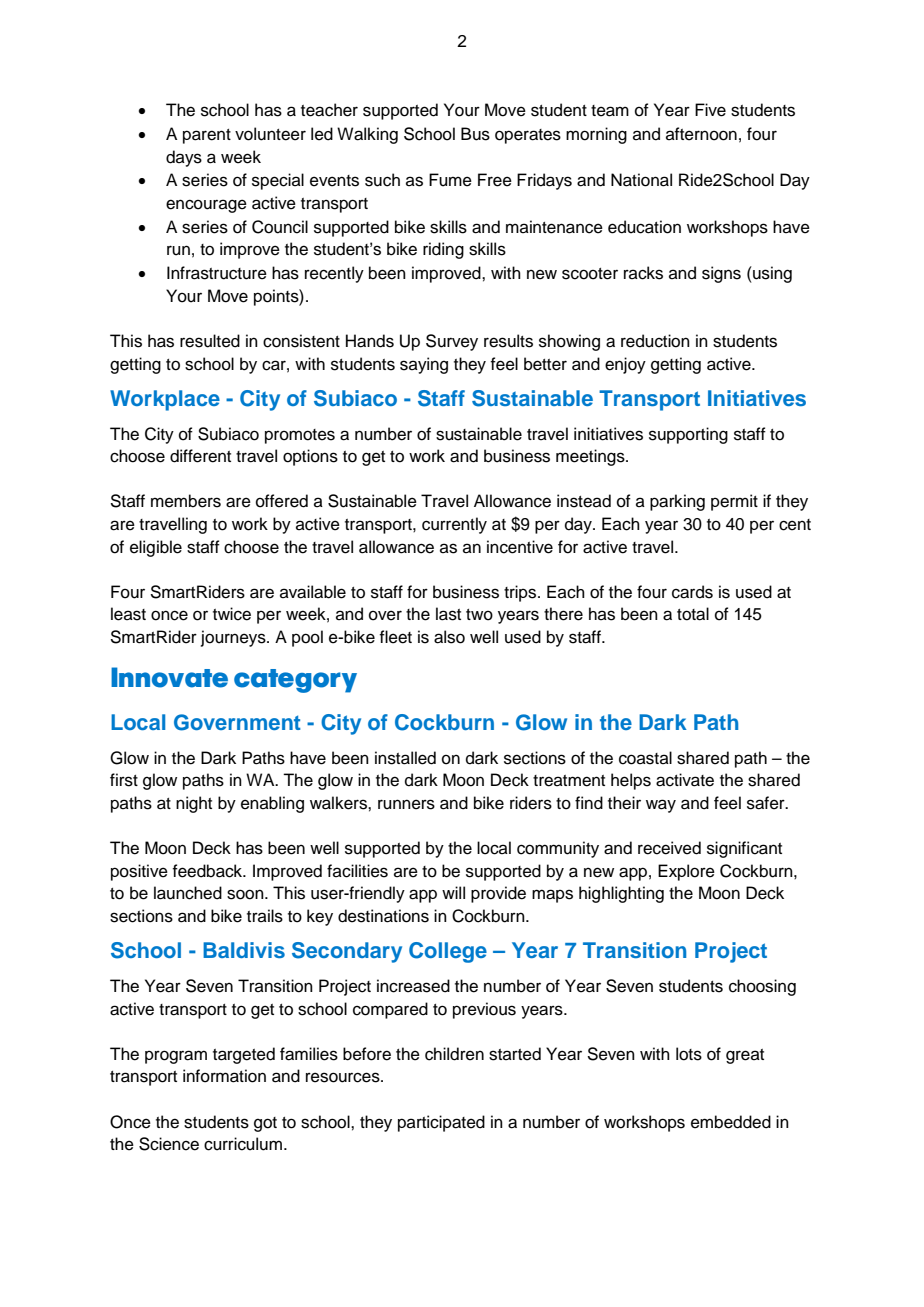 The width and height of the screenshot is (924, 1307). I want to click on participated, so click(441, 1123).
